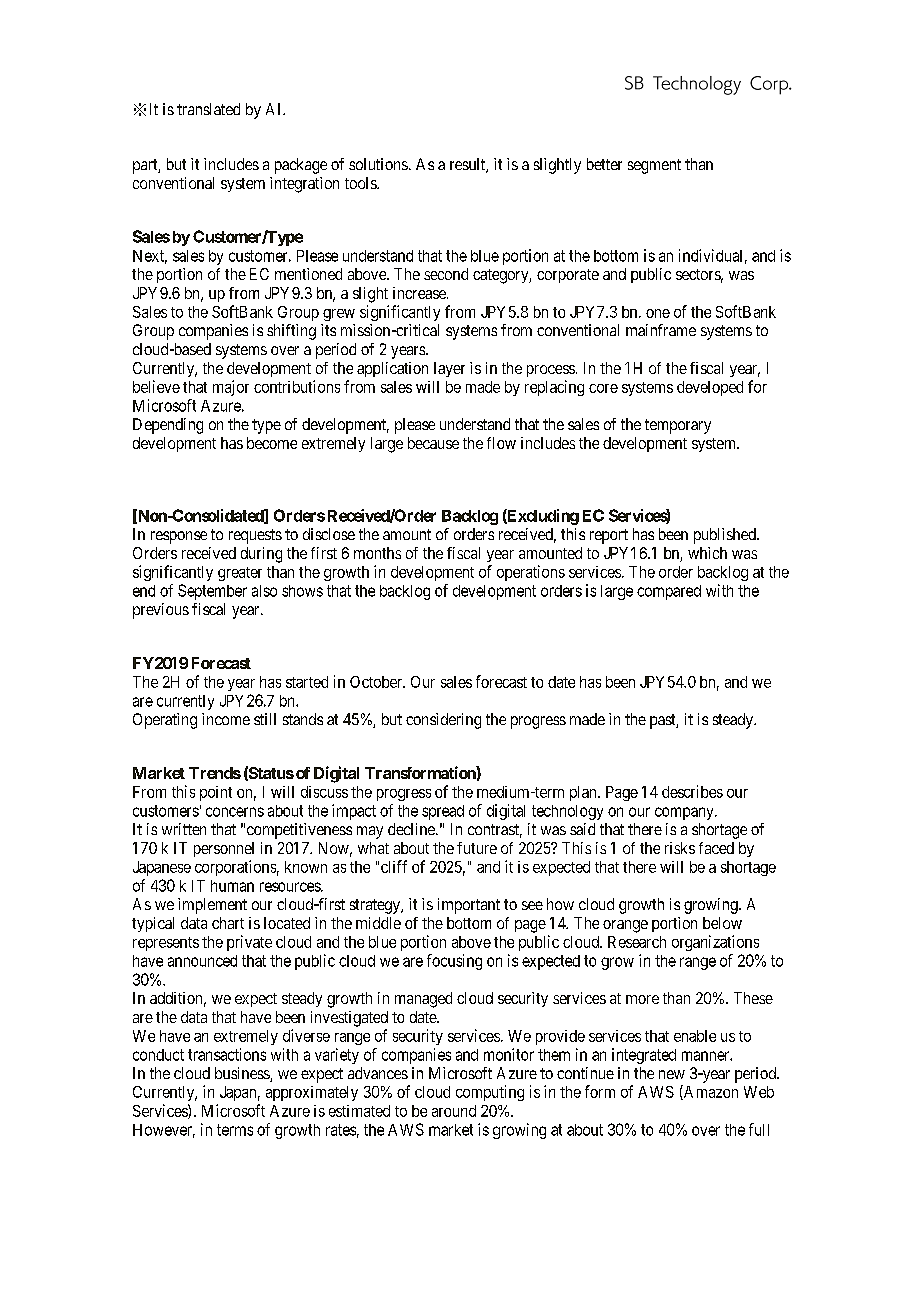 The height and width of the document is (1308, 924). I want to click on developed, so click(710, 388).
